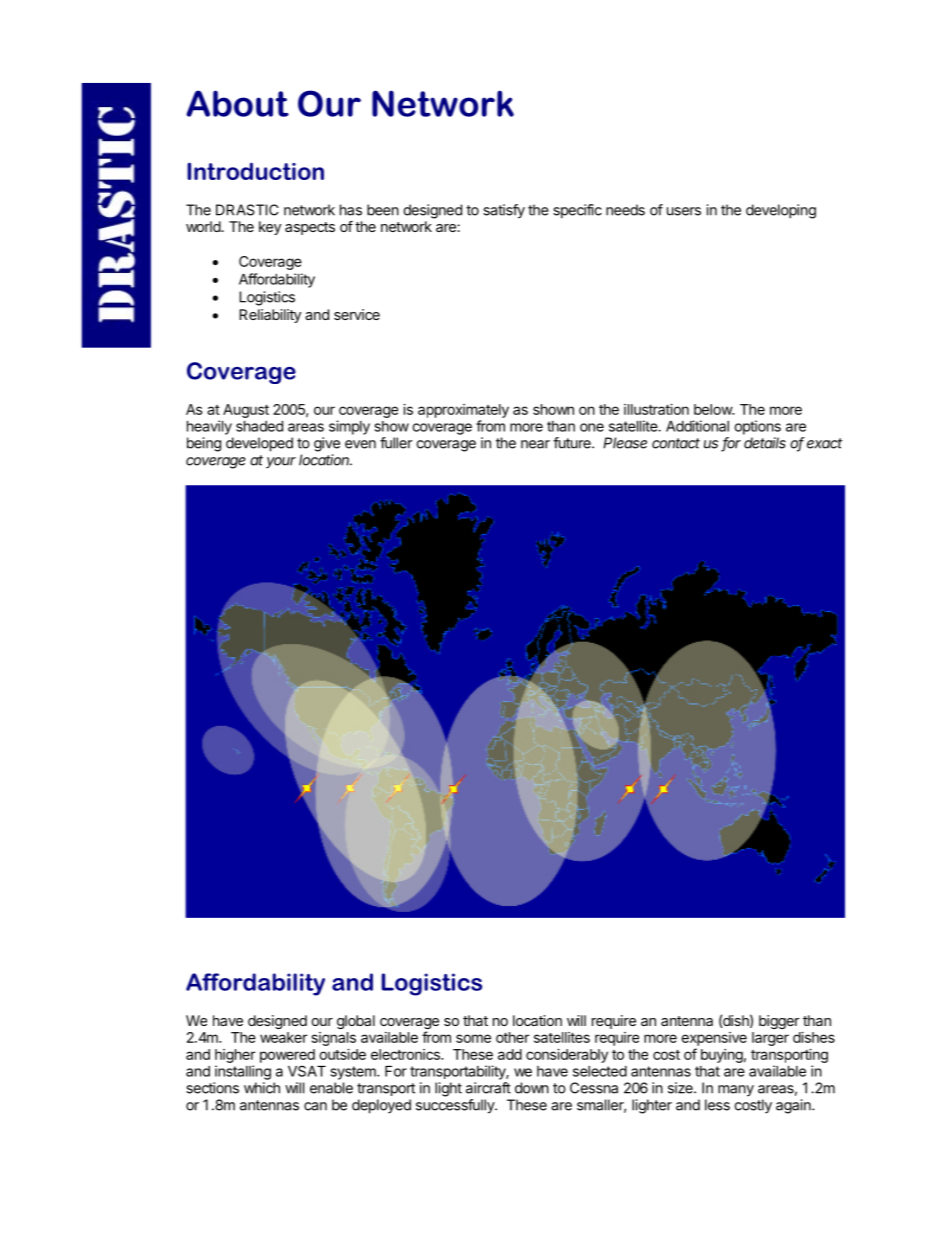  What do you see at coordinates (765, 443) in the screenshot?
I see `details` at bounding box center [765, 443].
